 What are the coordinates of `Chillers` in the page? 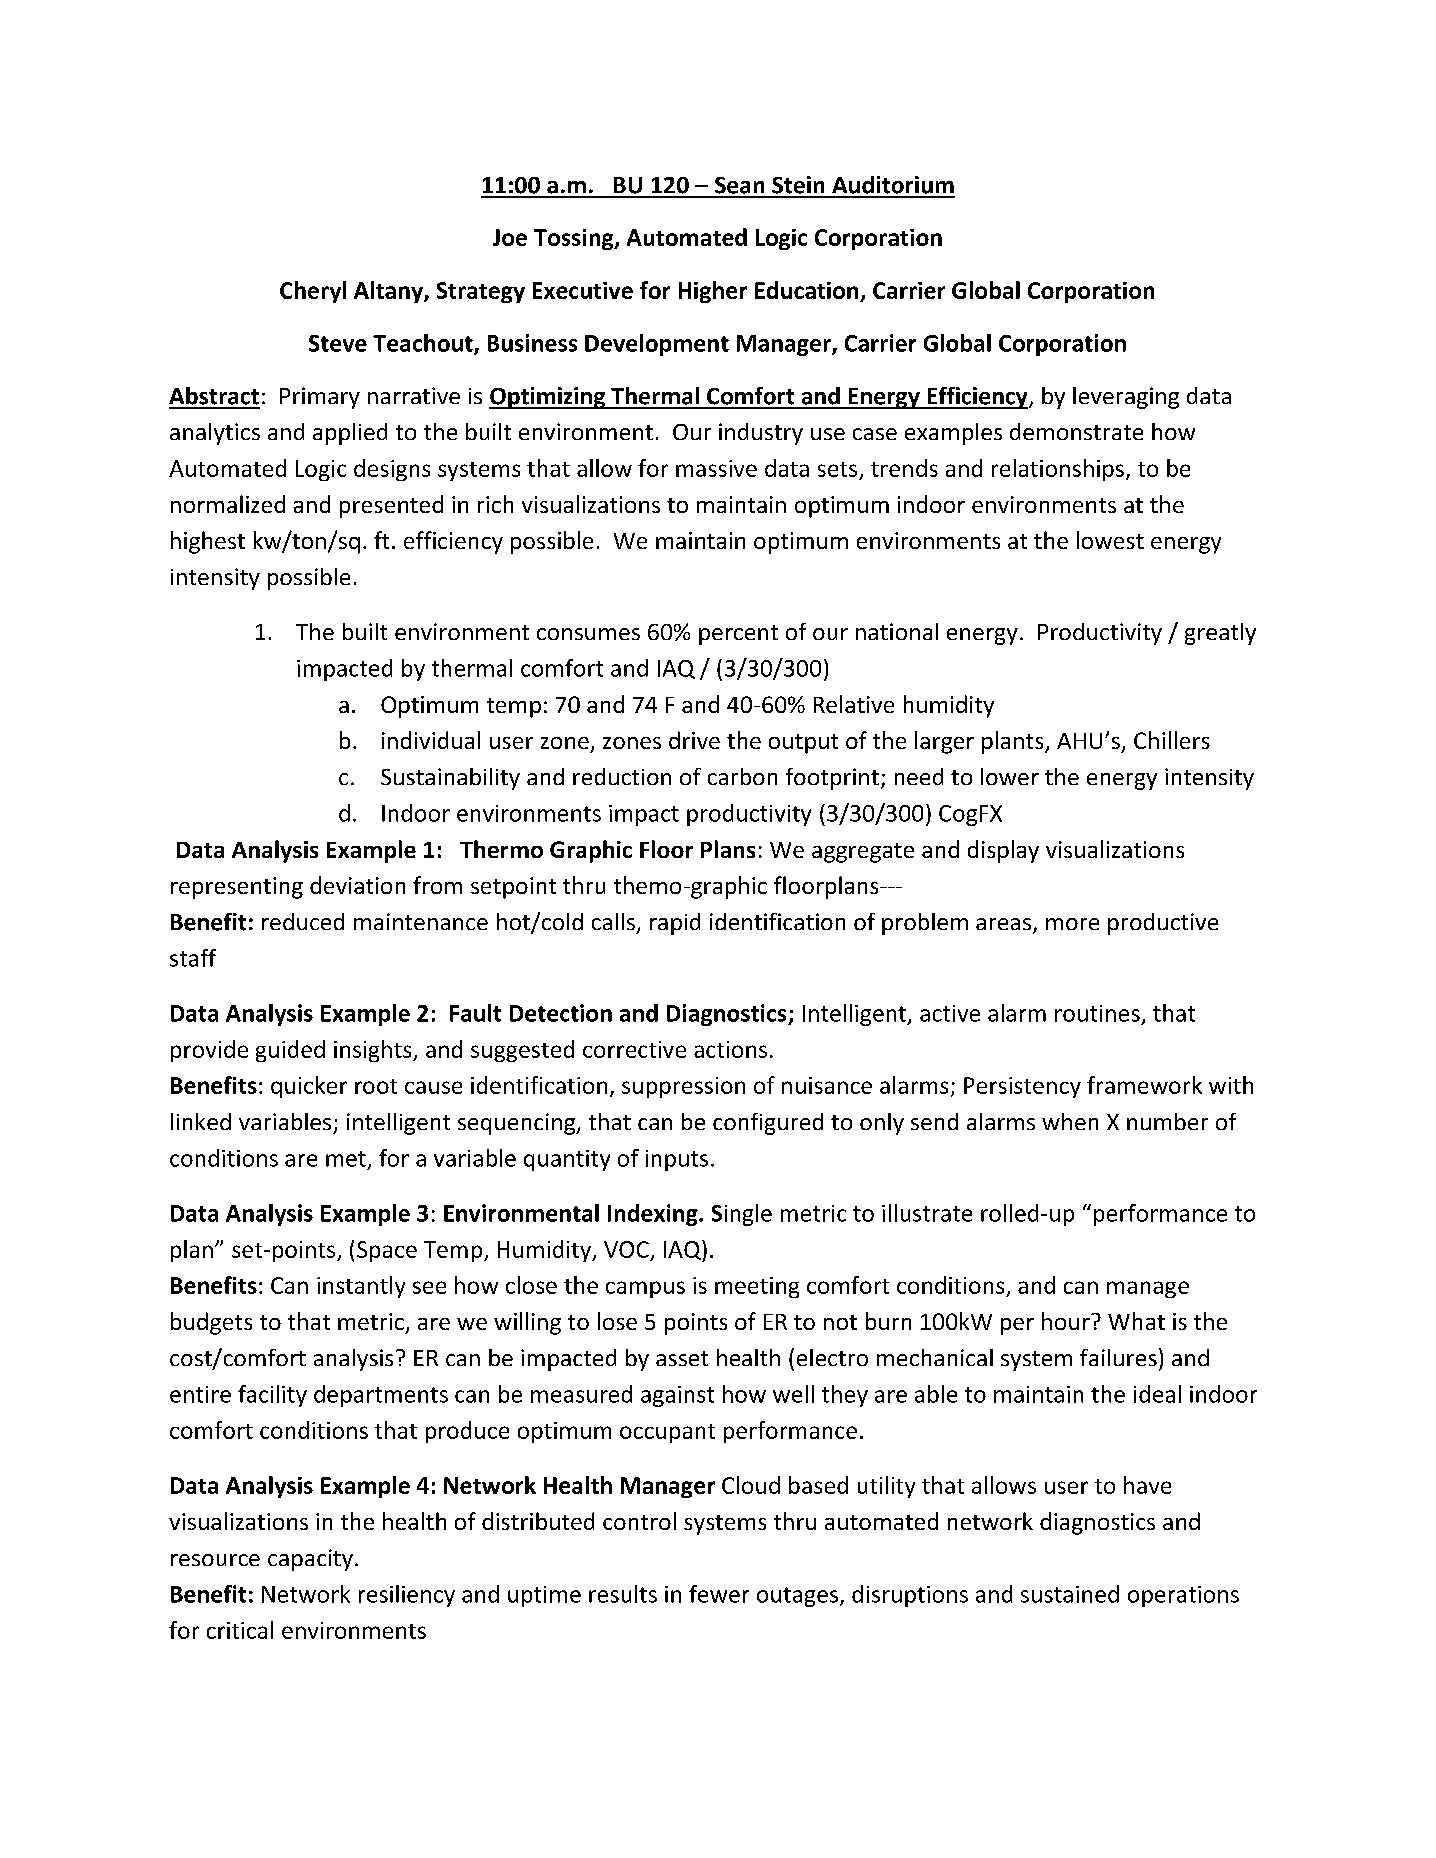 It's located at (1172, 740).
